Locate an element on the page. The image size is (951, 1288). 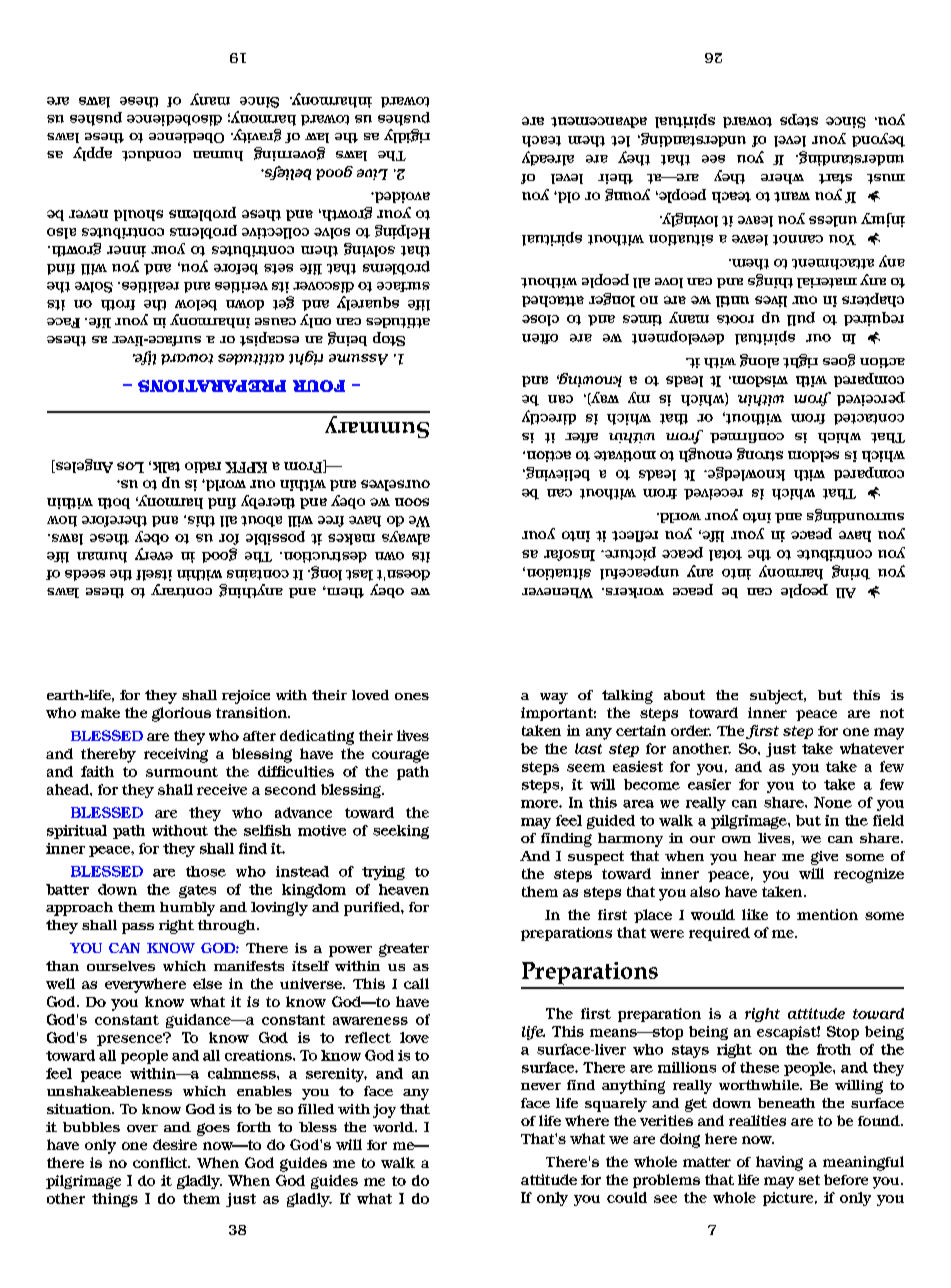
order is located at coordinates (691, 730).
